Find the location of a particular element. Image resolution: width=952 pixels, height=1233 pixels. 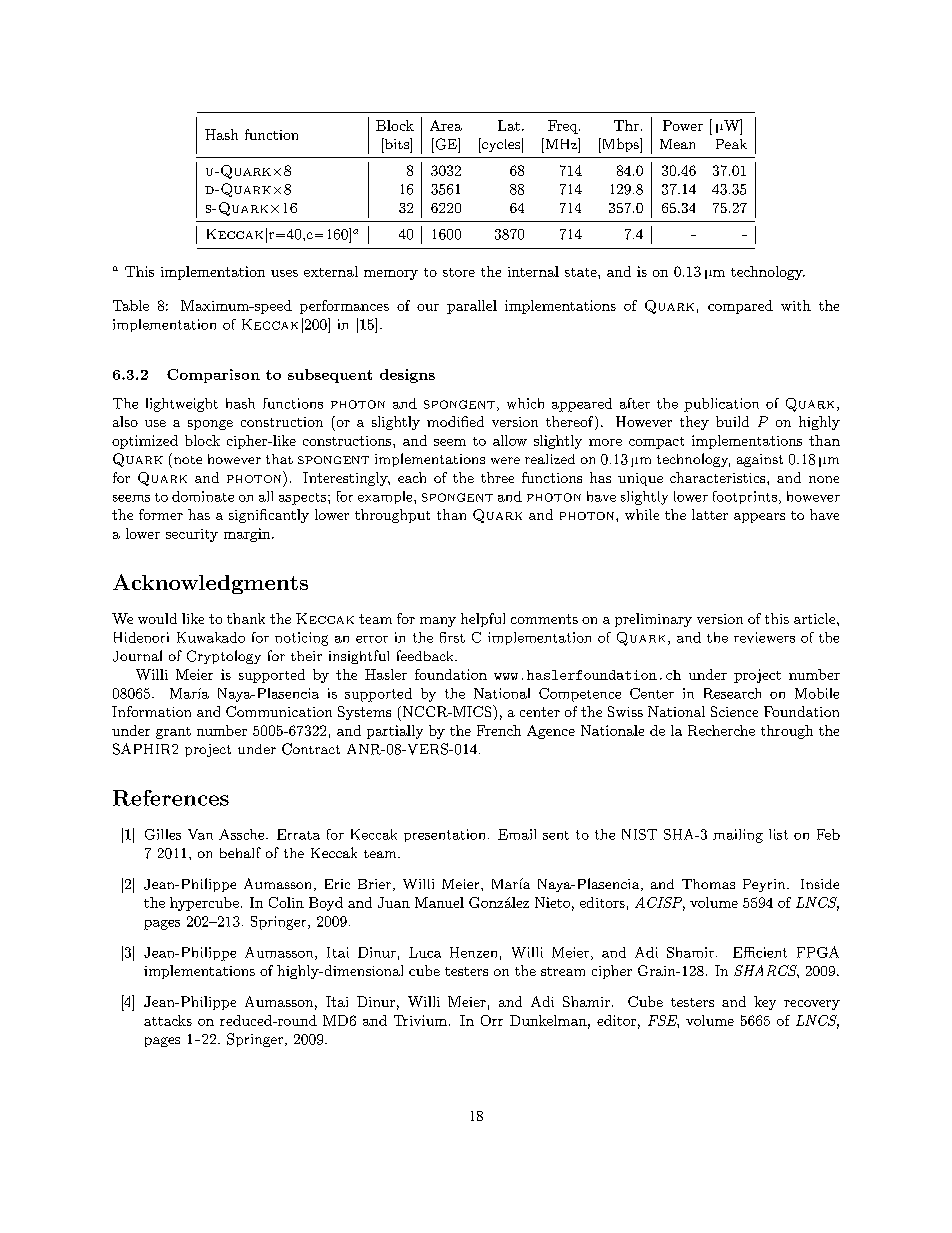

designs is located at coordinates (407, 376).
